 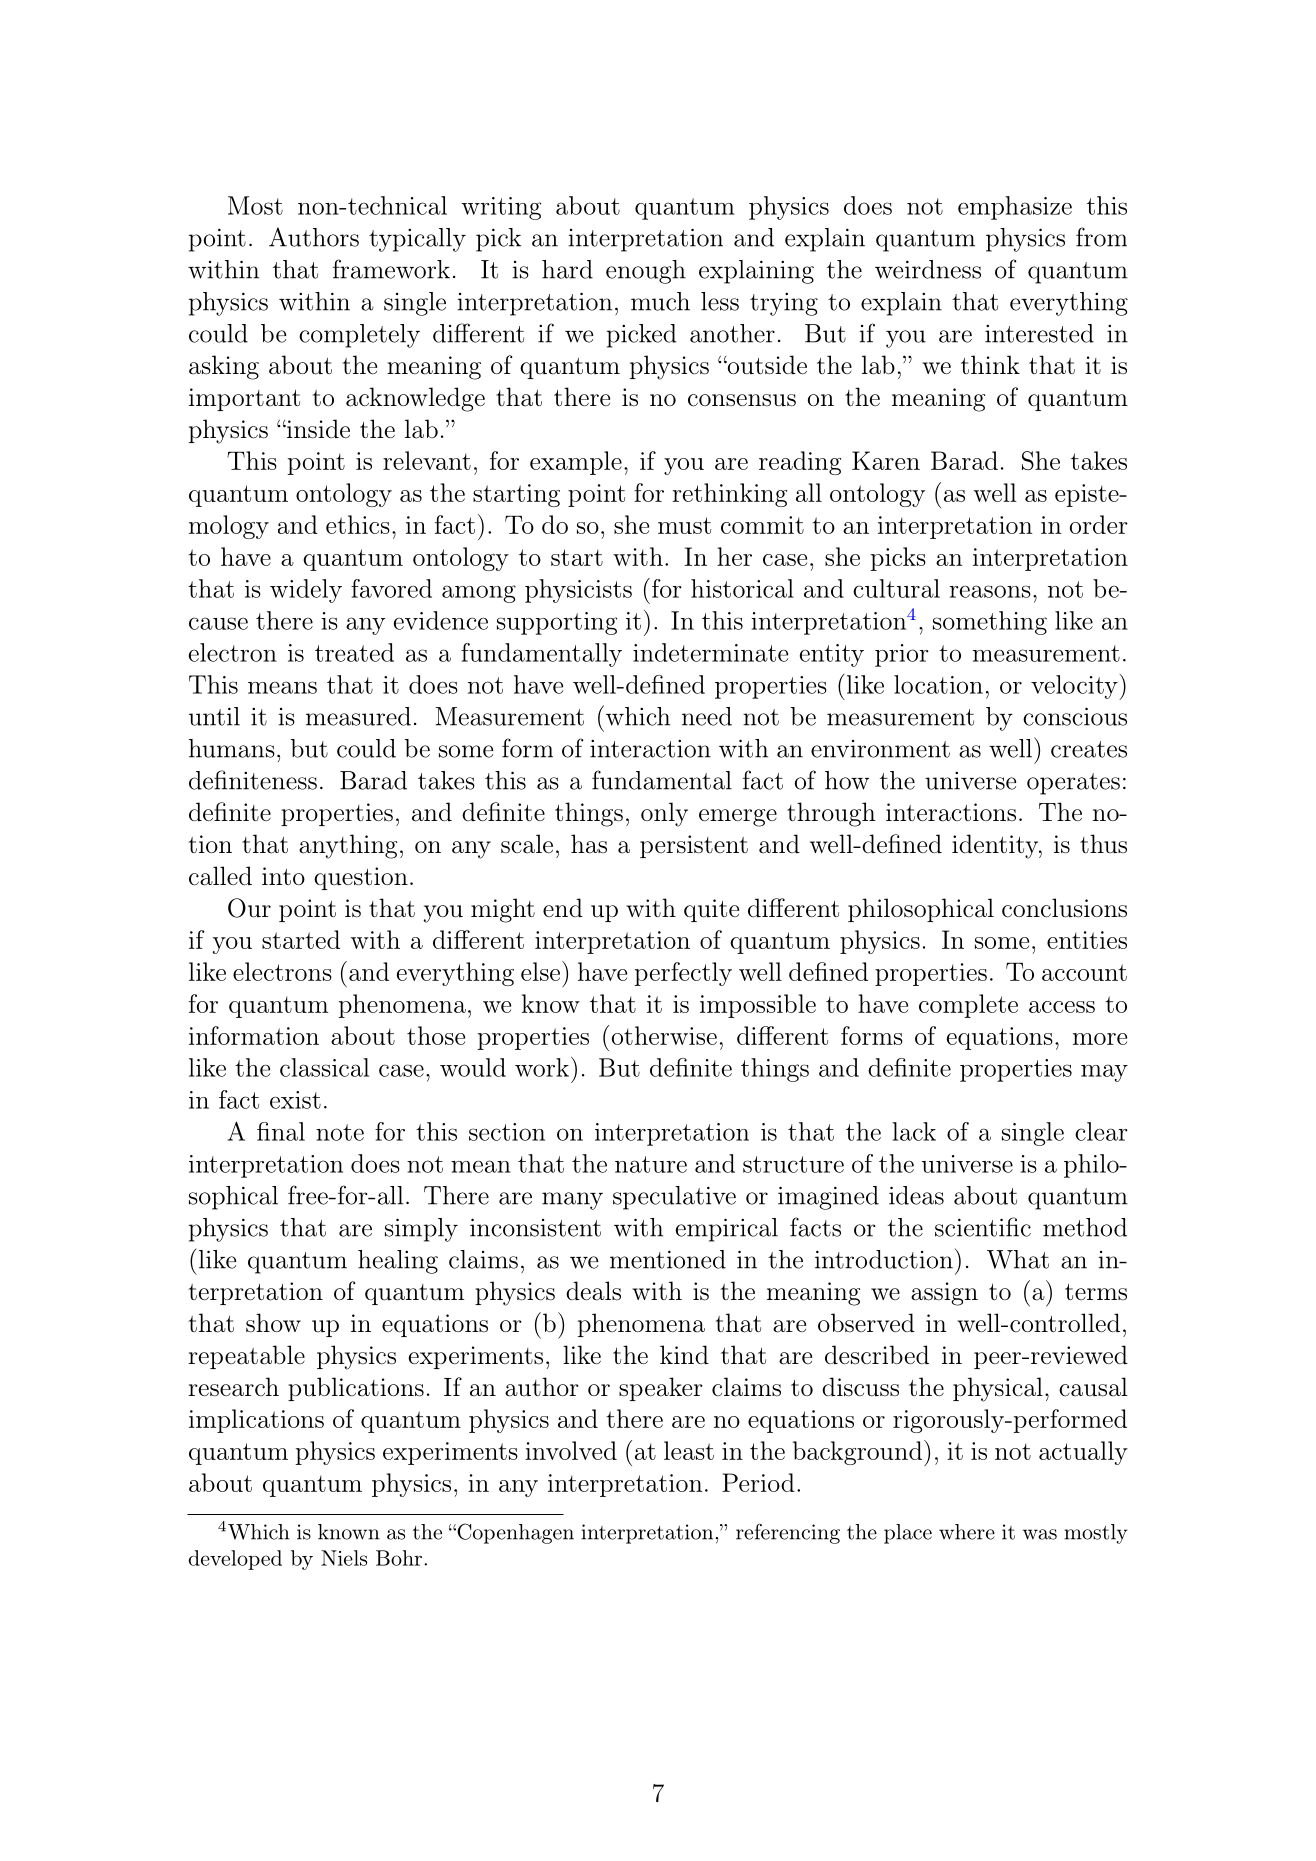 I want to click on enough, so click(x=646, y=272).
